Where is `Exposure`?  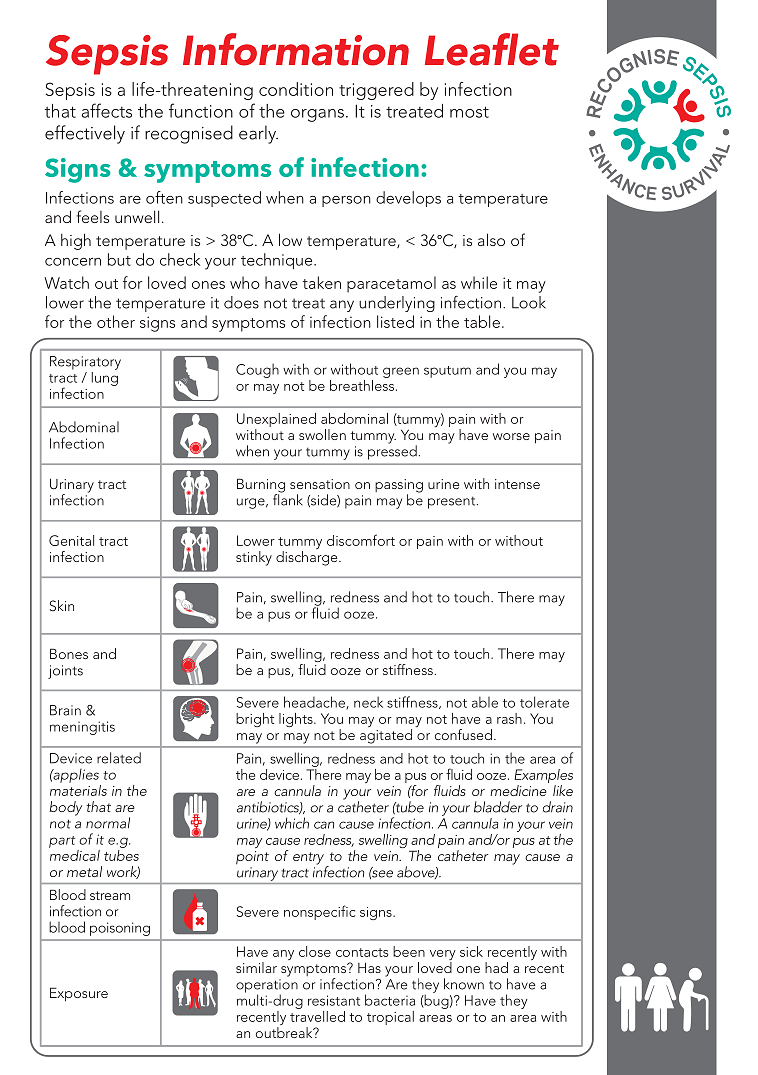 Exposure is located at coordinates (79, 994).
